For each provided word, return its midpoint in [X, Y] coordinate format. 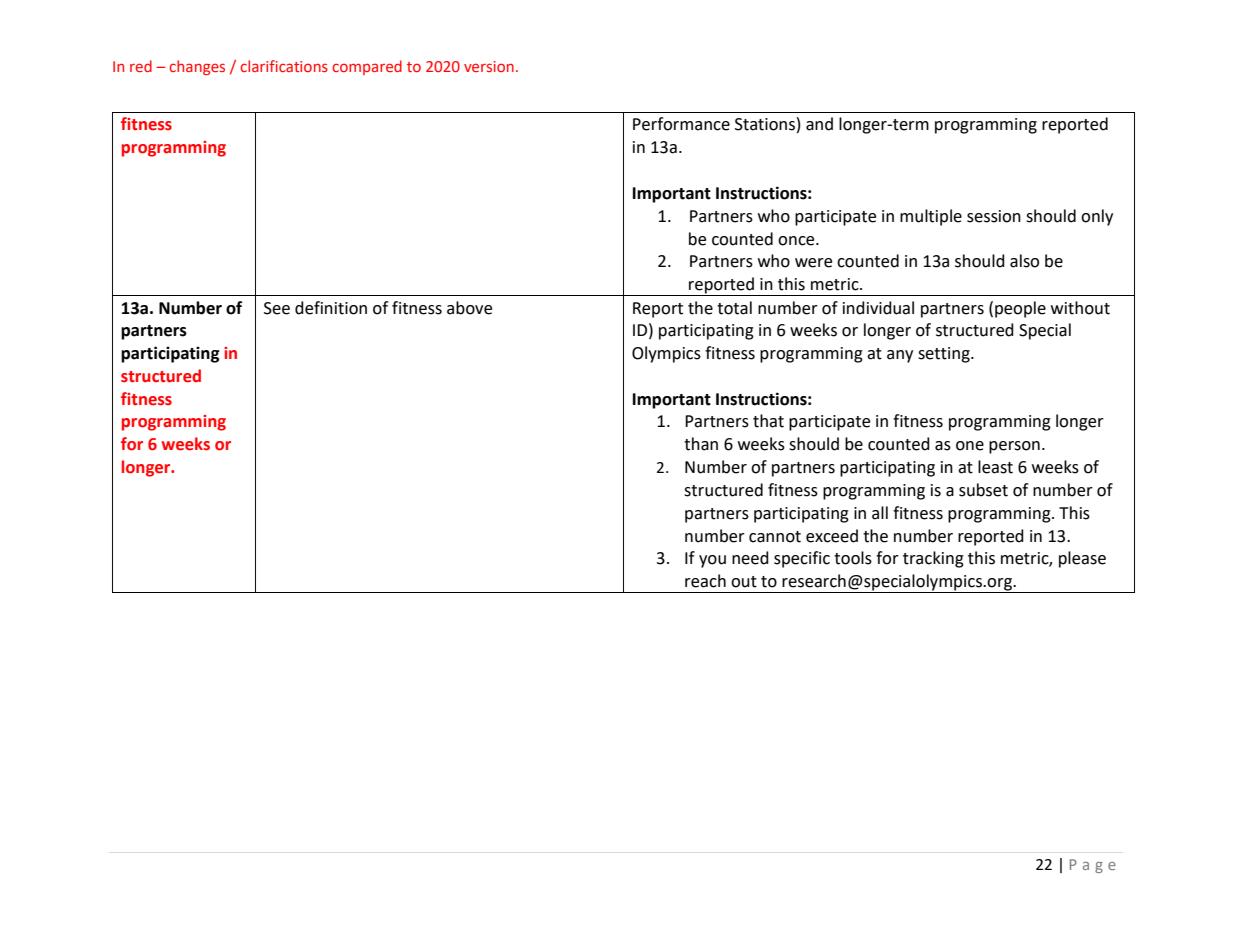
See [277, 308]
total [734, 308]
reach [705, 581]
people [1020, 309]
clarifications [284, 66]
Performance [681, 124]
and [819, 124]
